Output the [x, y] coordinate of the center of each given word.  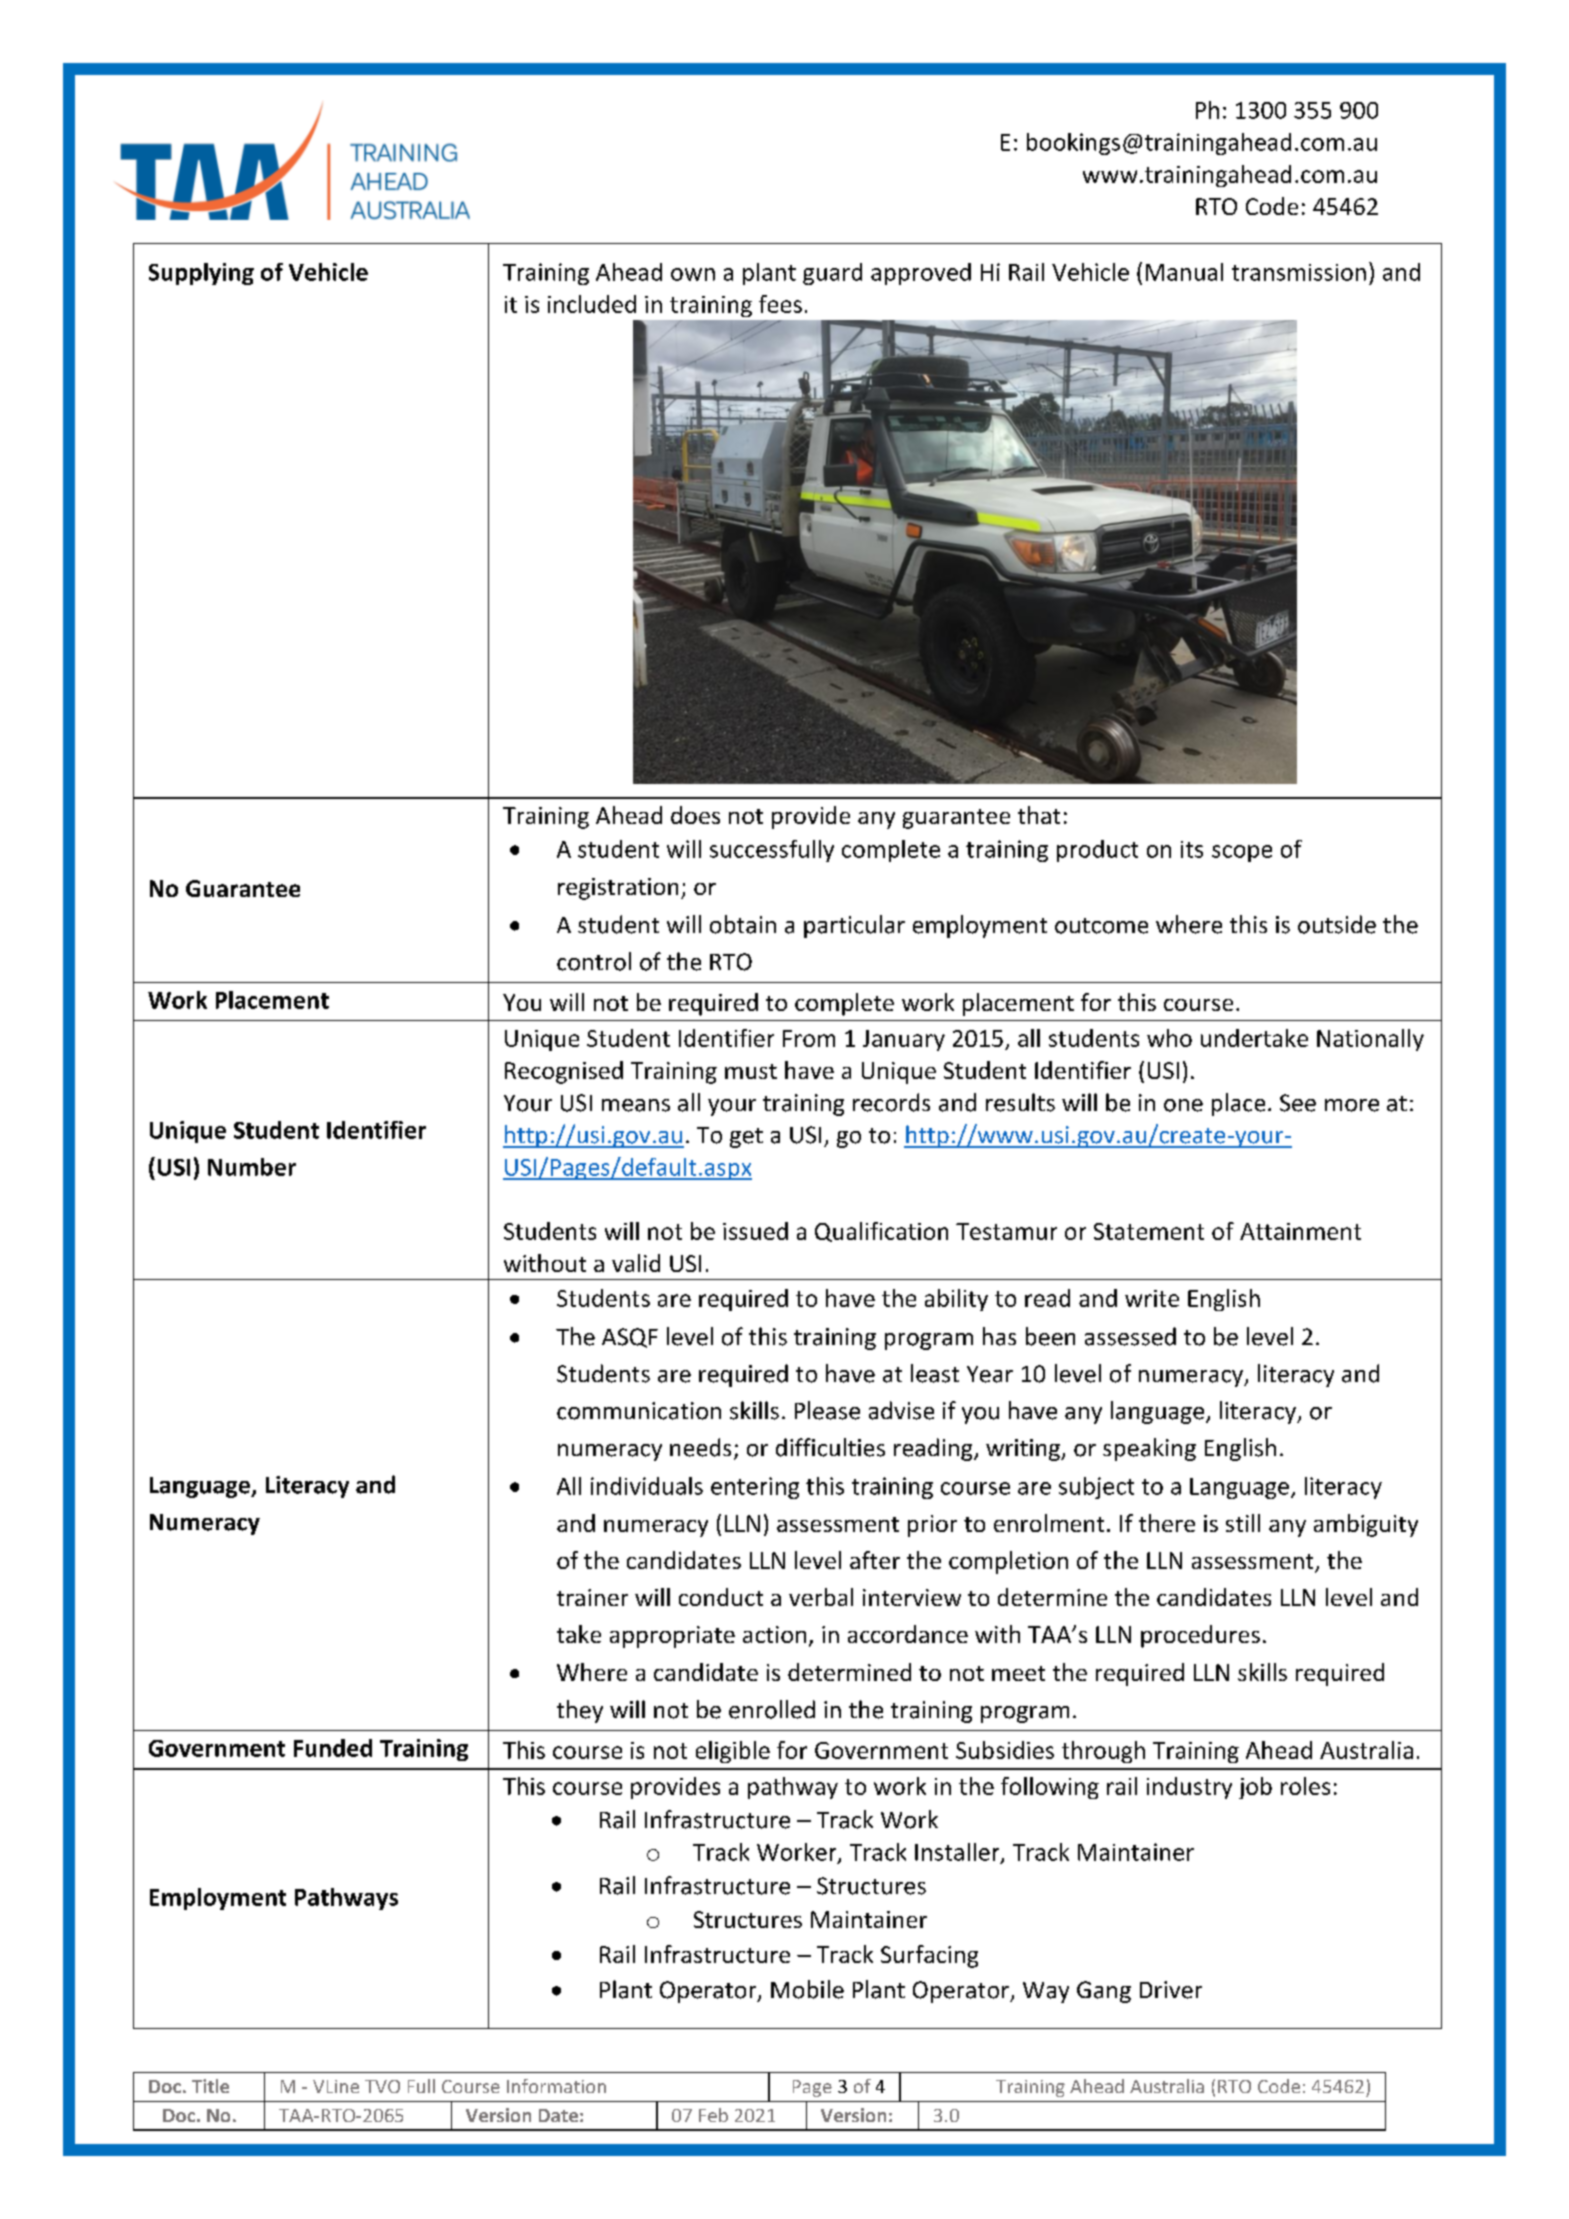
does [695, 815]
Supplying [201, 274]
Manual [1184, 272]
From [809, 1038]
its [1192, 849]
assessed [1130, 1336]
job [1255, 1788]
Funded [333, 1748]
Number [252, 1167]
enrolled [772, 1709]
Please [827, 1410]
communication [639, 1411]
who [1169, 1038]
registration [618, 889]
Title [210, 2086]
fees [780, 304]
